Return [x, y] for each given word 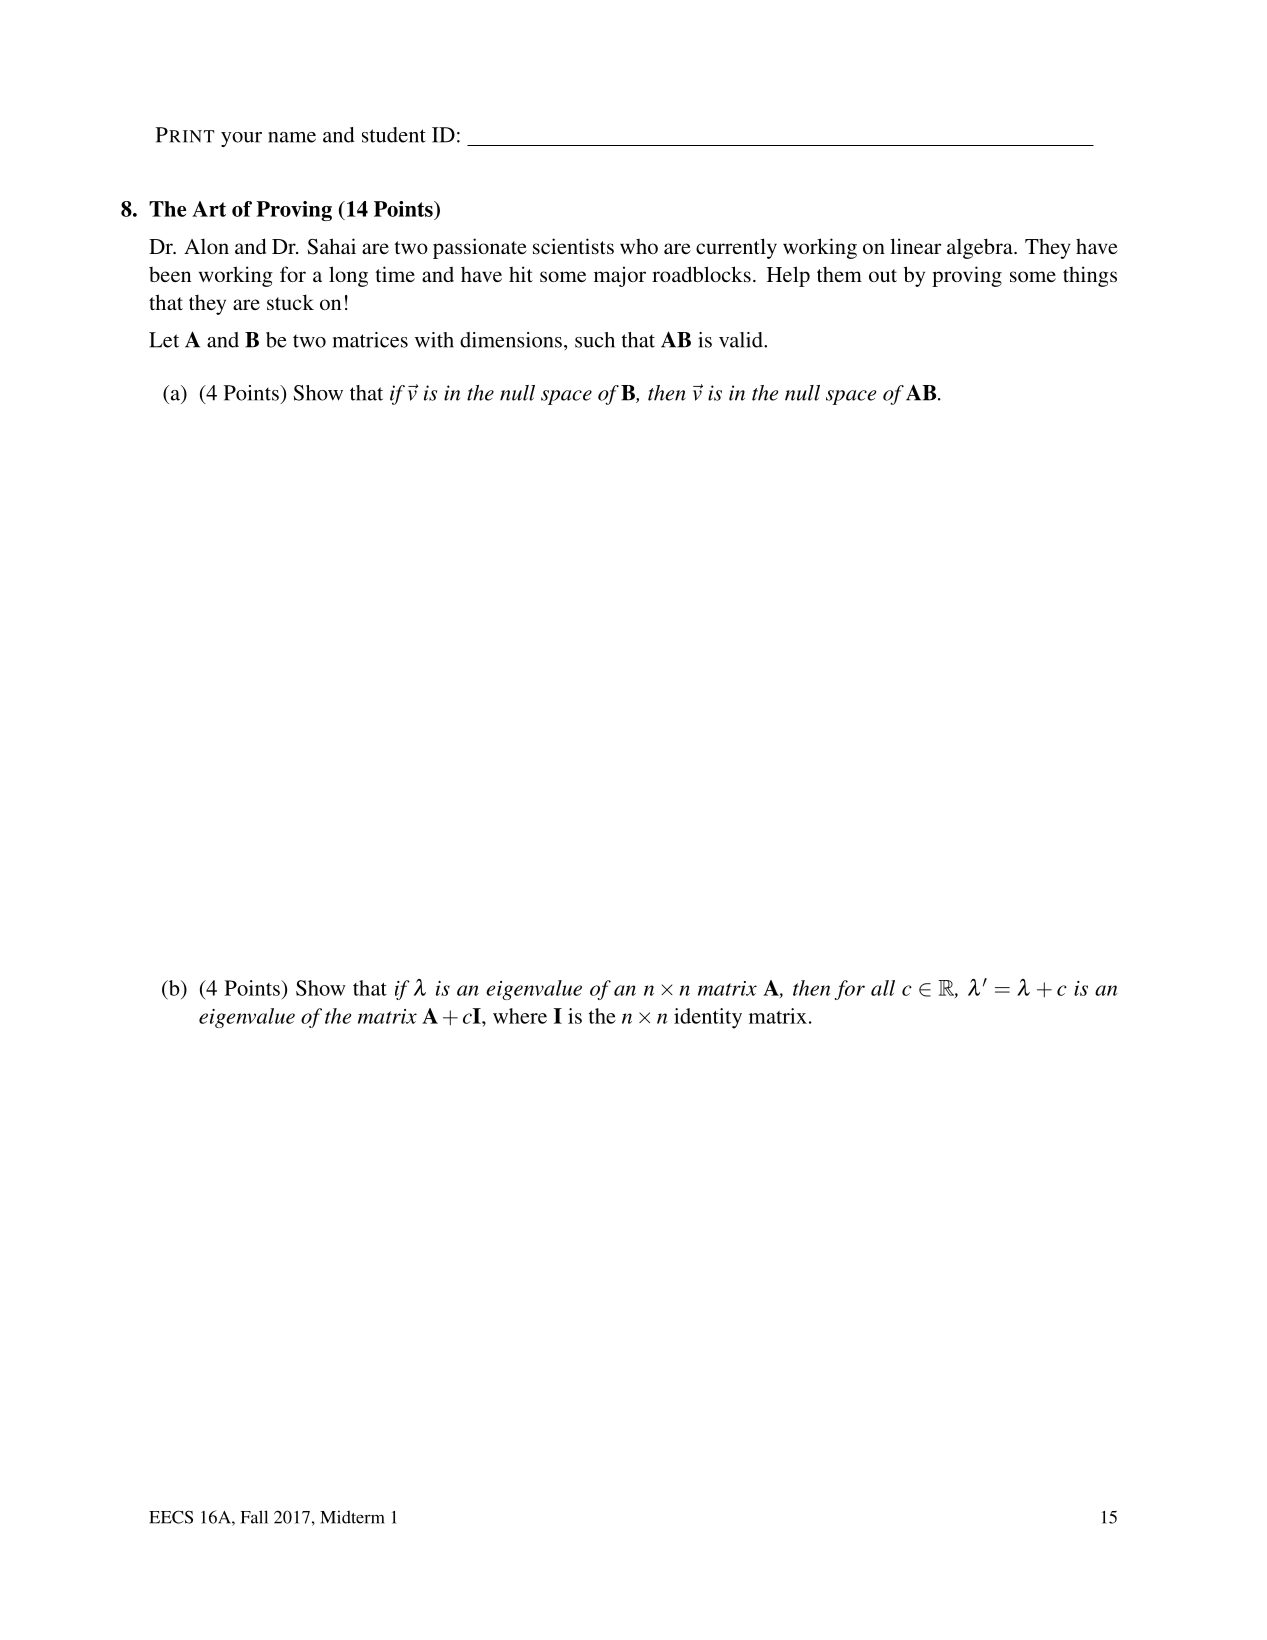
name [292, 137]
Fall [254, 1517]
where [520, 1016]
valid [742, 340]
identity [708, 1018]
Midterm [352, 1517]
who [639, 246]
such [595, 340]
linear [915, 246]
